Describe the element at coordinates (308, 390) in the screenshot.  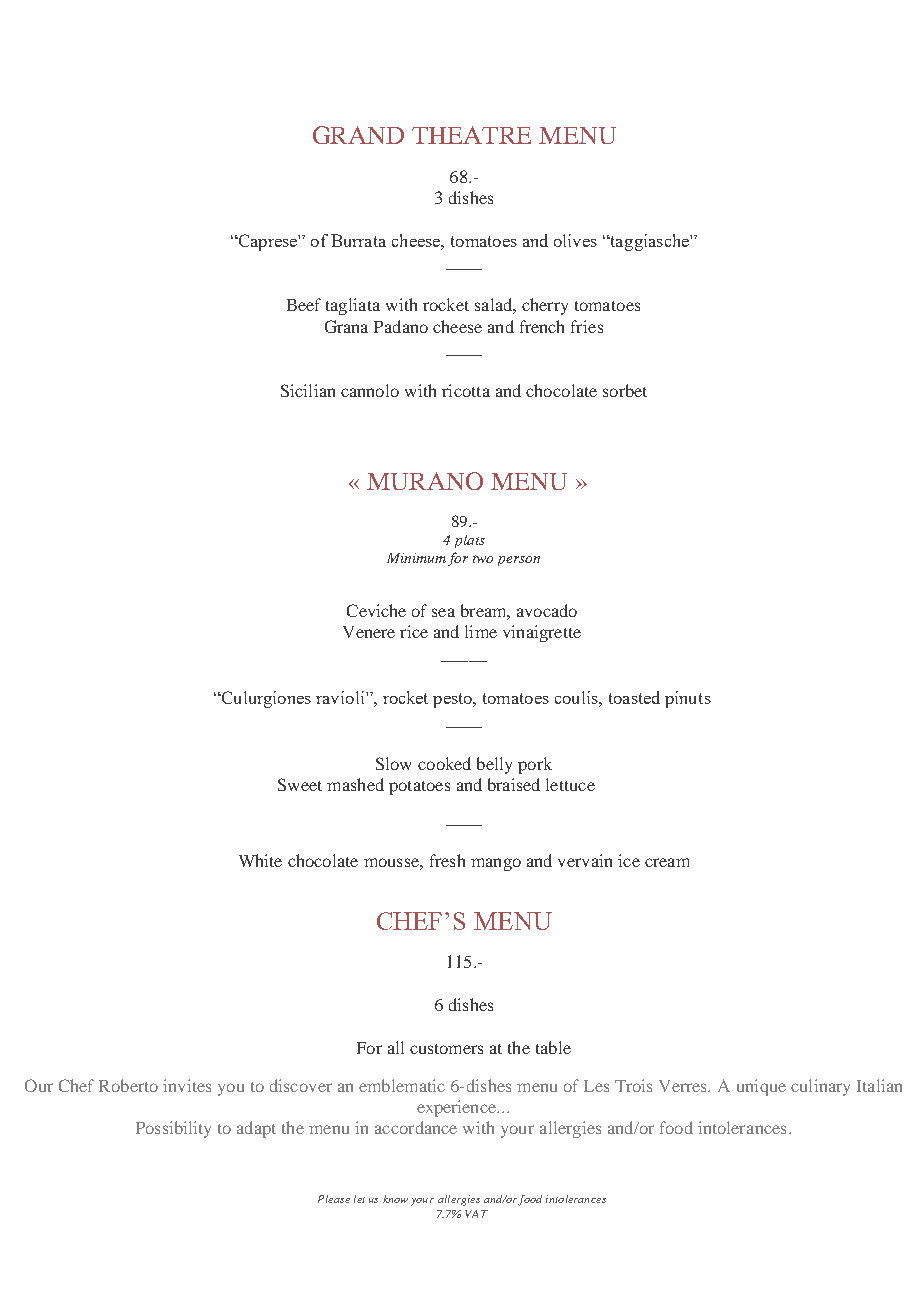
I see `Sicilian` at that location.
